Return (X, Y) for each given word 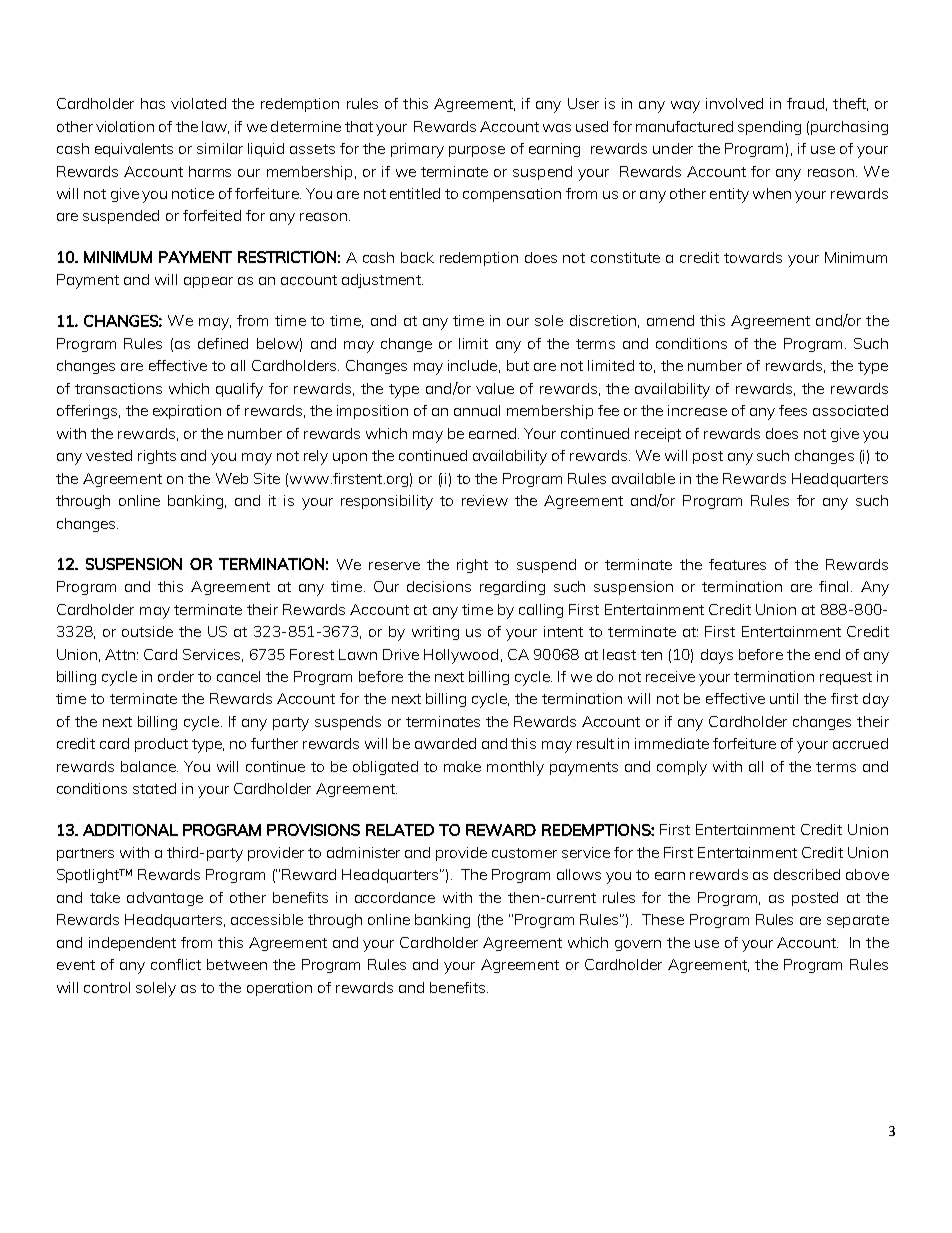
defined (223, 343)
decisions (439, 586)
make (462, 766)
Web (232, 478)
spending (769, 128)
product (161, 745)
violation (125, 126)
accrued (860, 743)
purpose (477, 151)
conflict (176, 964)
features (737, 564)
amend (670, 320)
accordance (395, 897)
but (518, 365)
